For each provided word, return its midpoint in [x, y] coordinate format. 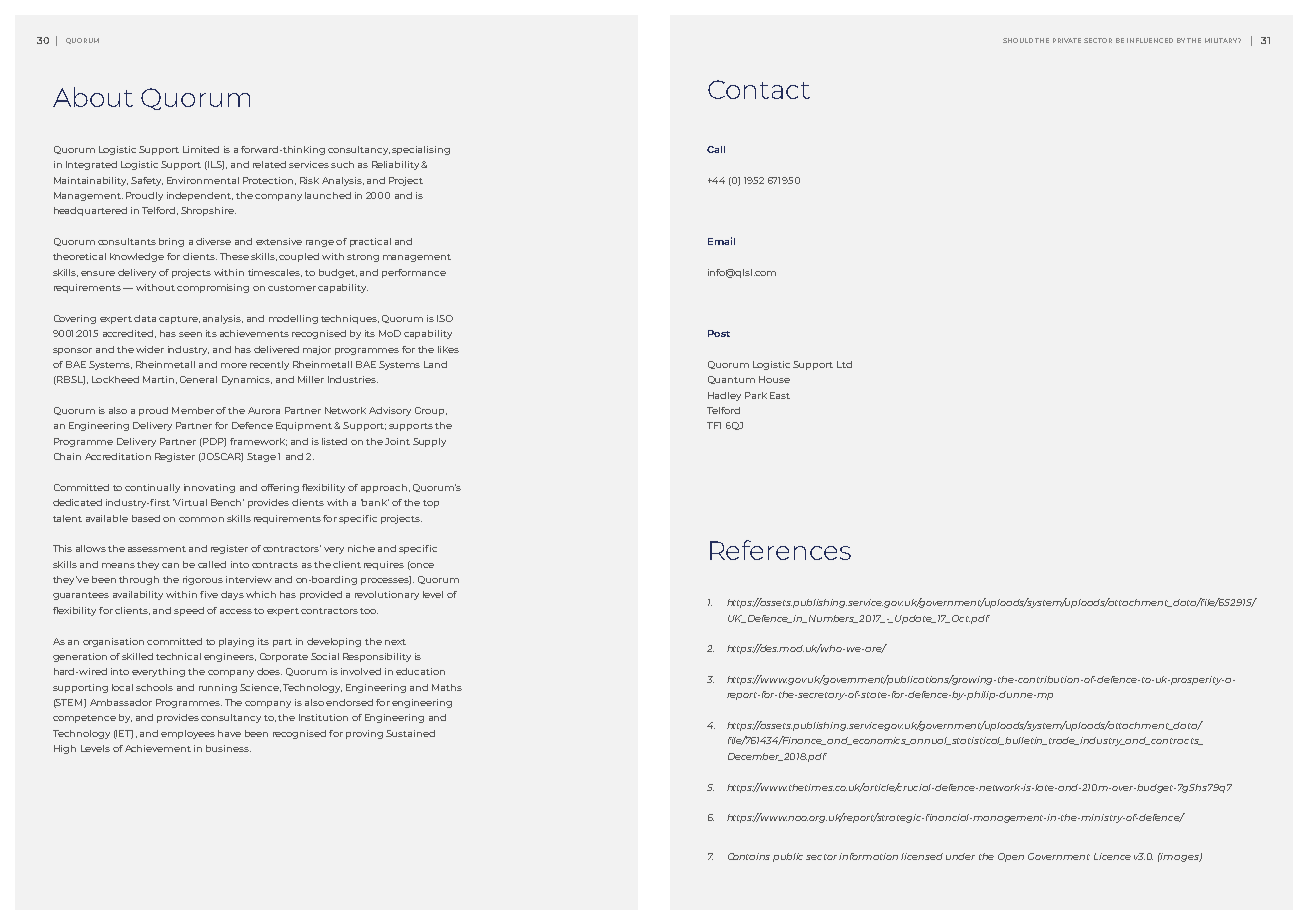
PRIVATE [1067, 40]
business [228, 748]
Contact [759, 89]
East [780, 395]
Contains [749, 856]
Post [719, 333]
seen [190, 334]
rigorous [203, 580]
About [93, 97]
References [780, 550]
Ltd [844, 364]
